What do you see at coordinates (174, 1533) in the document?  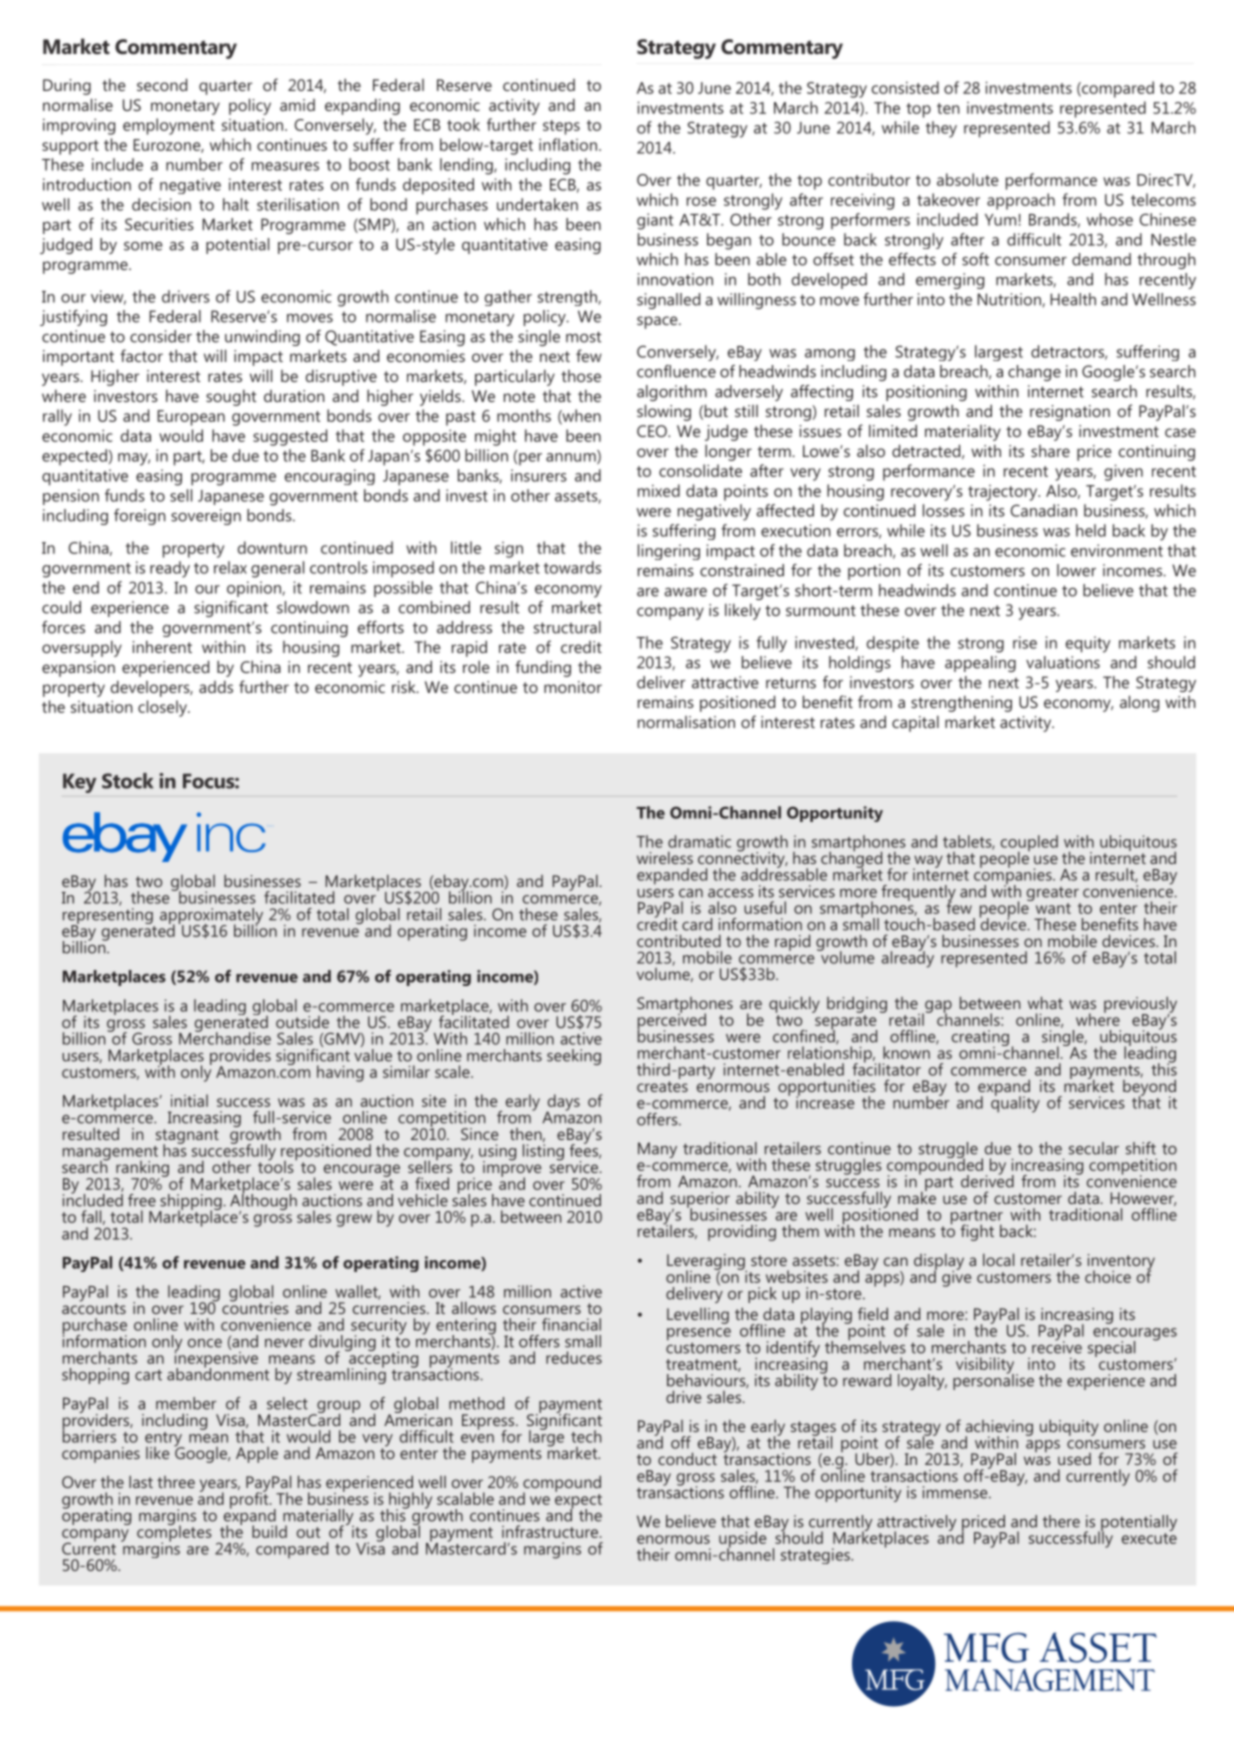 I see `completes` at bounding box center [174, 1533].
